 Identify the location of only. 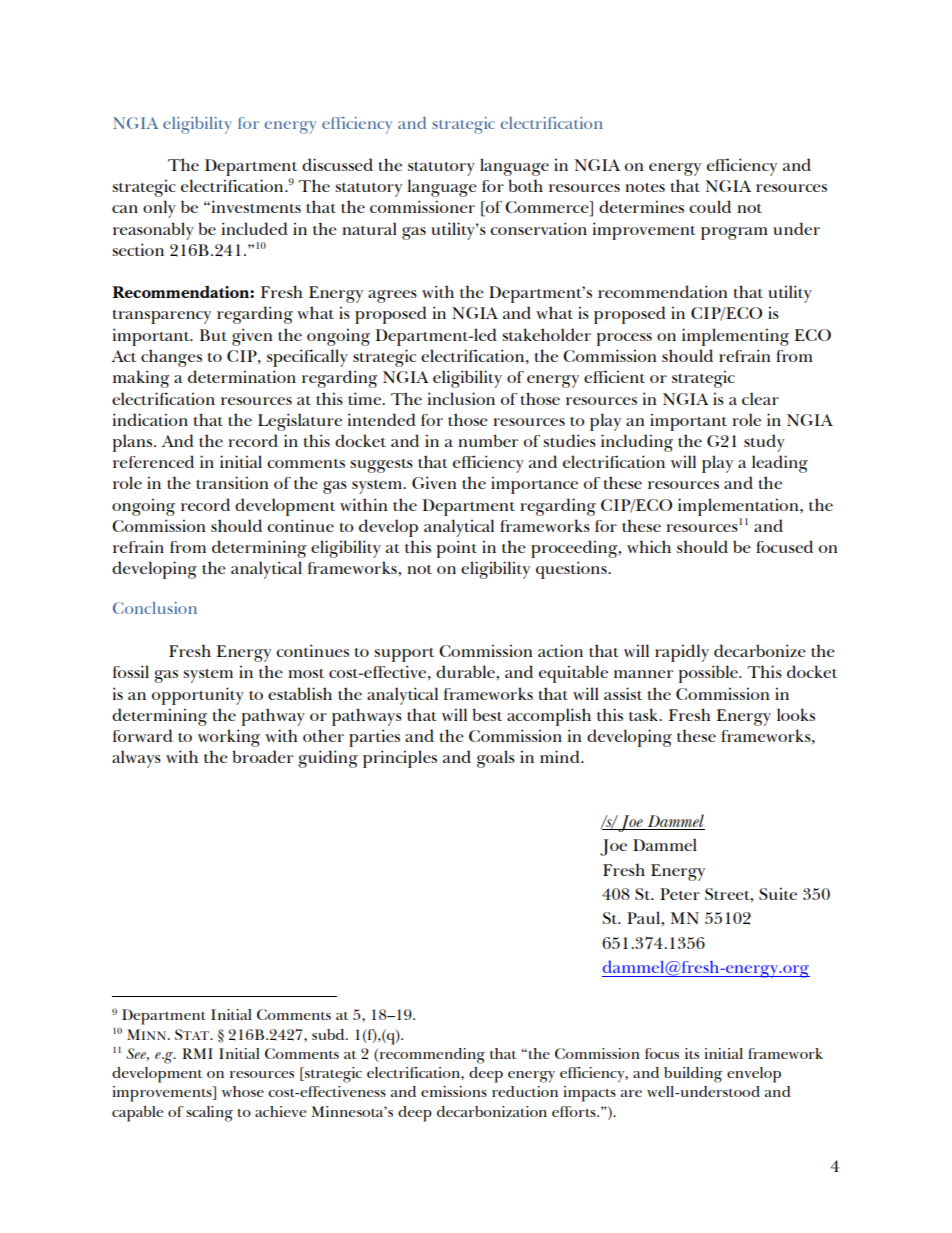
(159, 209).
